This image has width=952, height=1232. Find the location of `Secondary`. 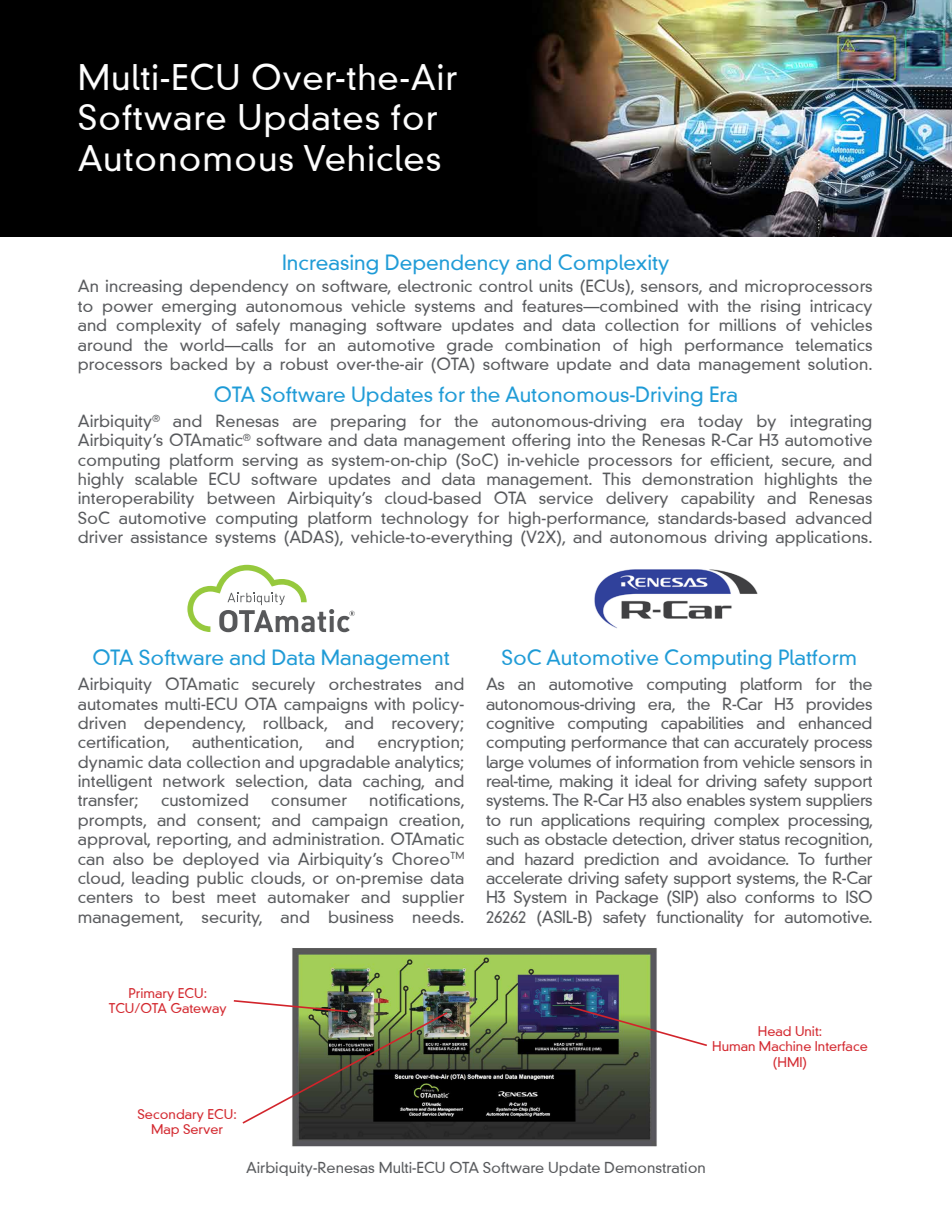

Secondary is located at coordinates (171, 1115).
